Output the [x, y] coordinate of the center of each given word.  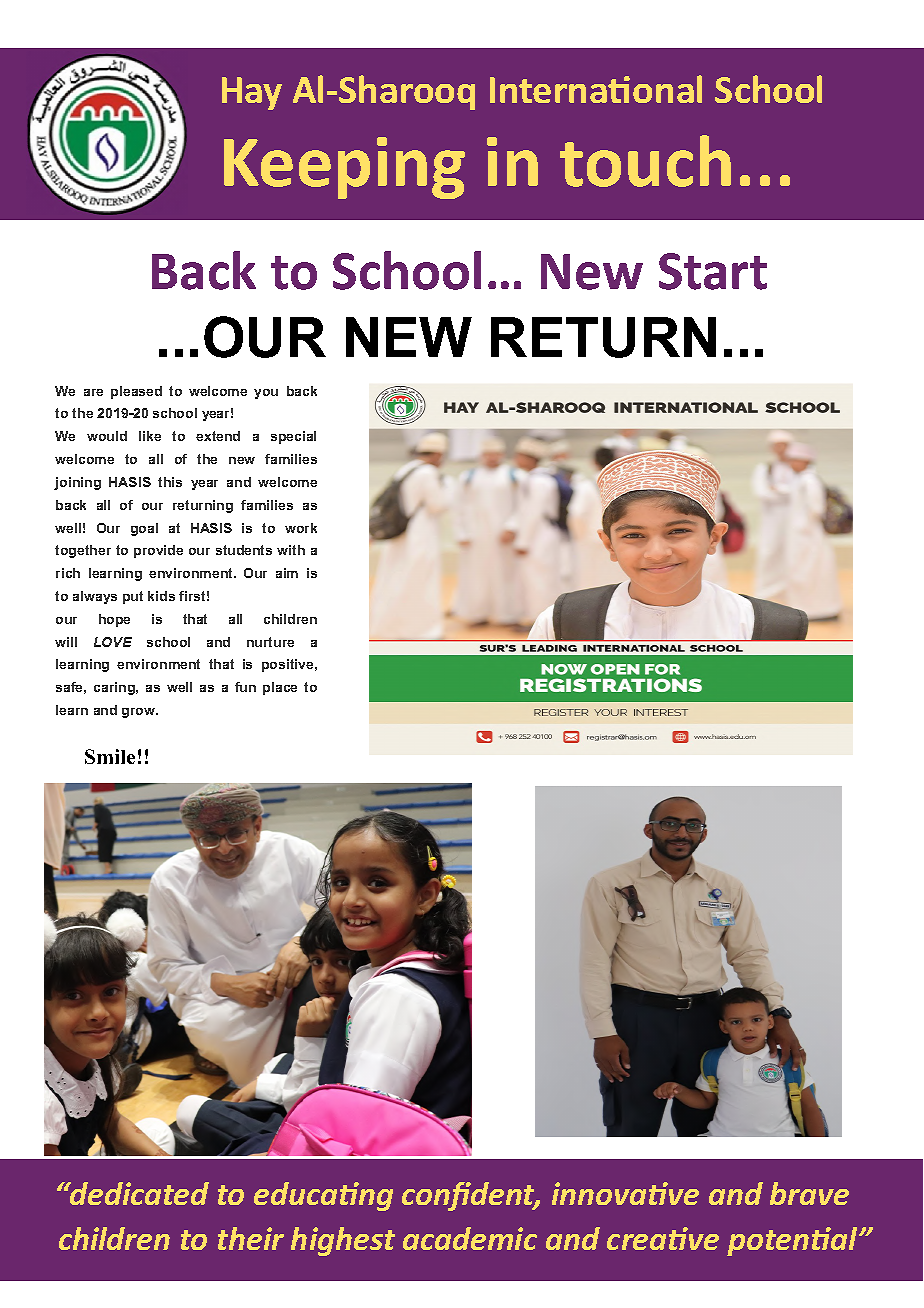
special [293, 437]
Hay [252, 93]
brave [809, 1193]
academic [470, 1238]
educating [323, 1196]
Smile [110, 756]
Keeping [344, 168]
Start [713, 271]
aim [287, 573]
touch [645, 161]
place [280, 688]
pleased [136, 392]
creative [663, 1238]
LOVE [113, 642]
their [251, 1238]
